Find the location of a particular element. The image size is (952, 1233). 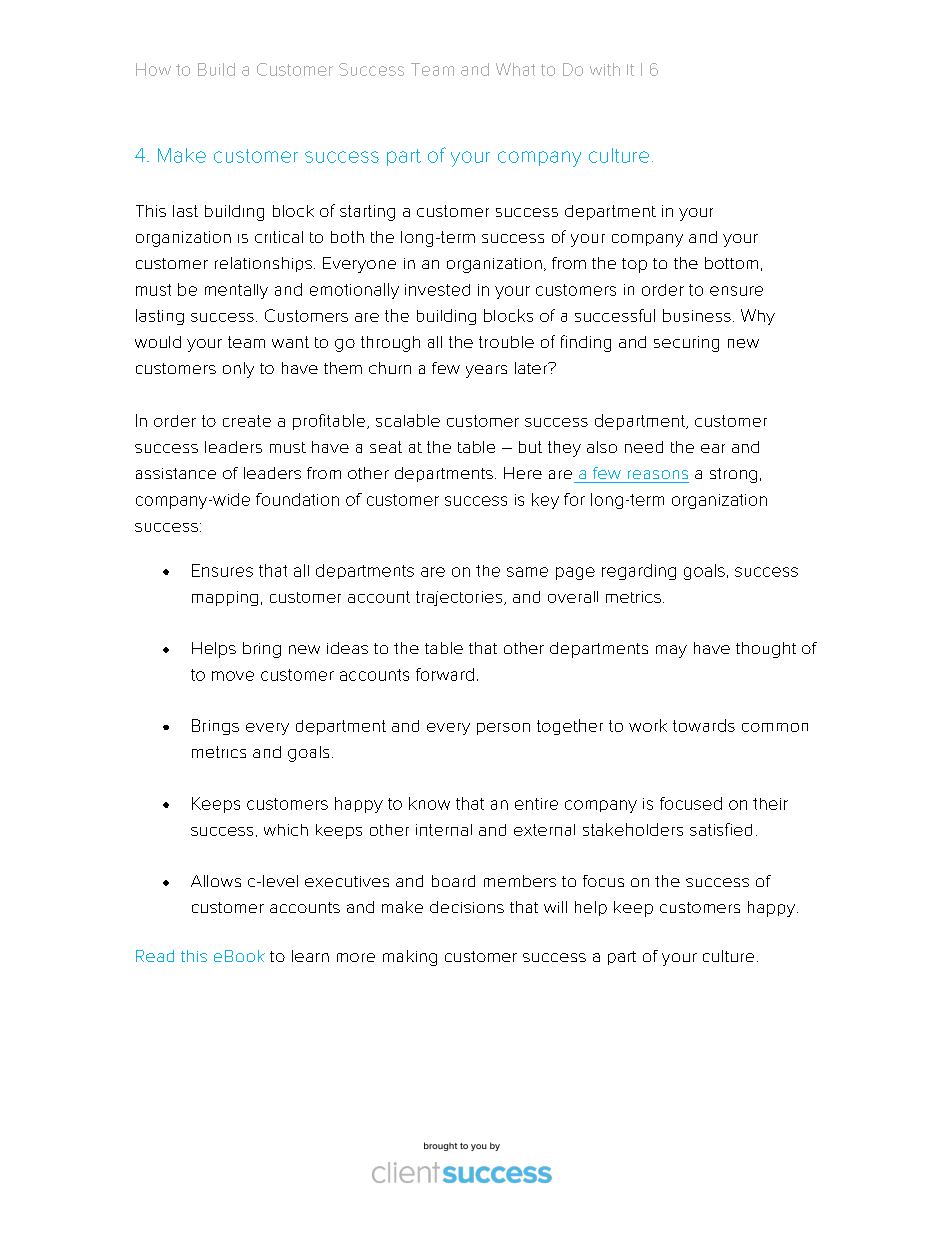

invested is located at coordinates (437, 290).
